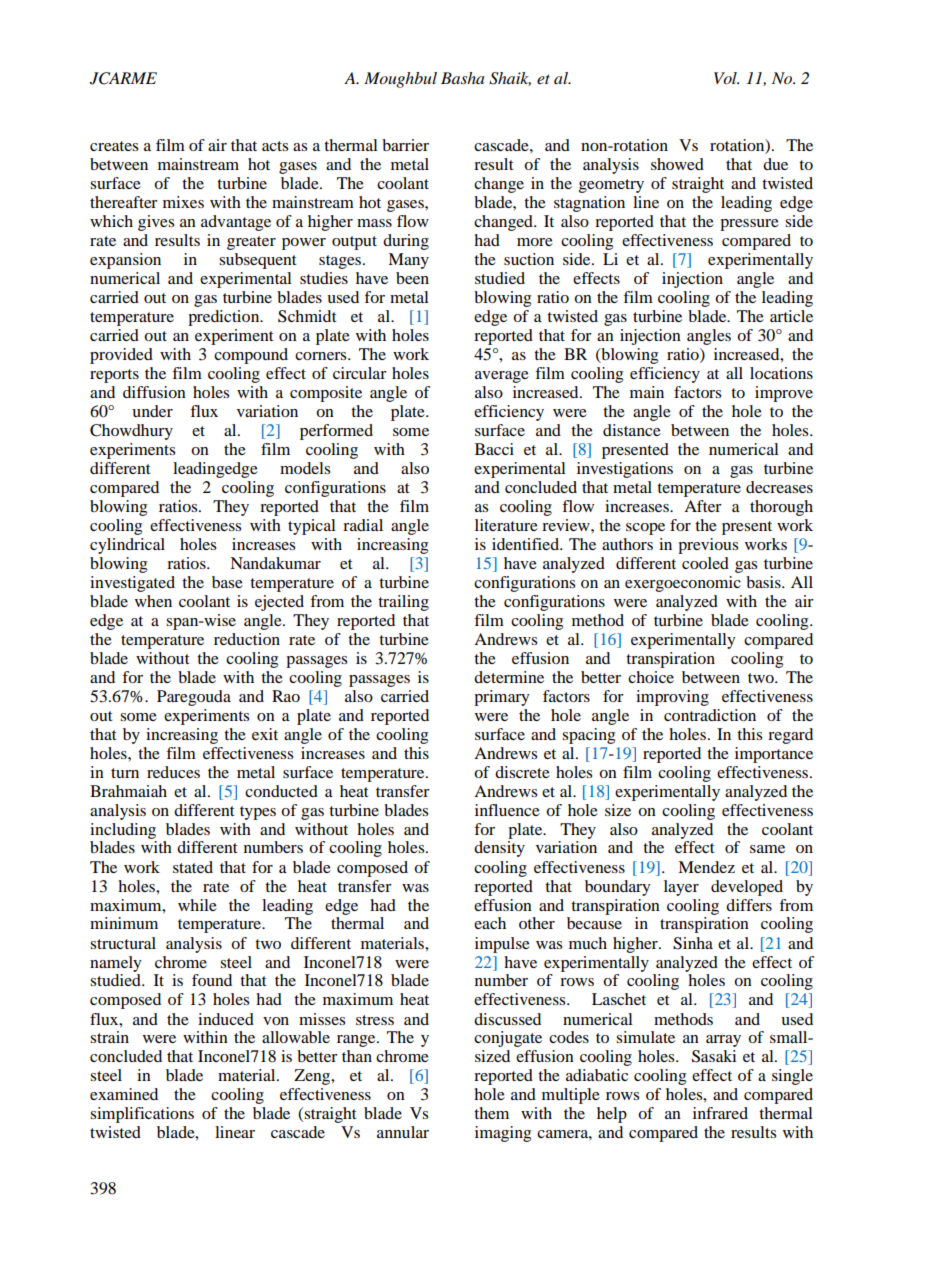 This screenshot has width=949, height=1288. Describe the element at coordinates (153, 601) in the screenshot. I see `when` at that location.
